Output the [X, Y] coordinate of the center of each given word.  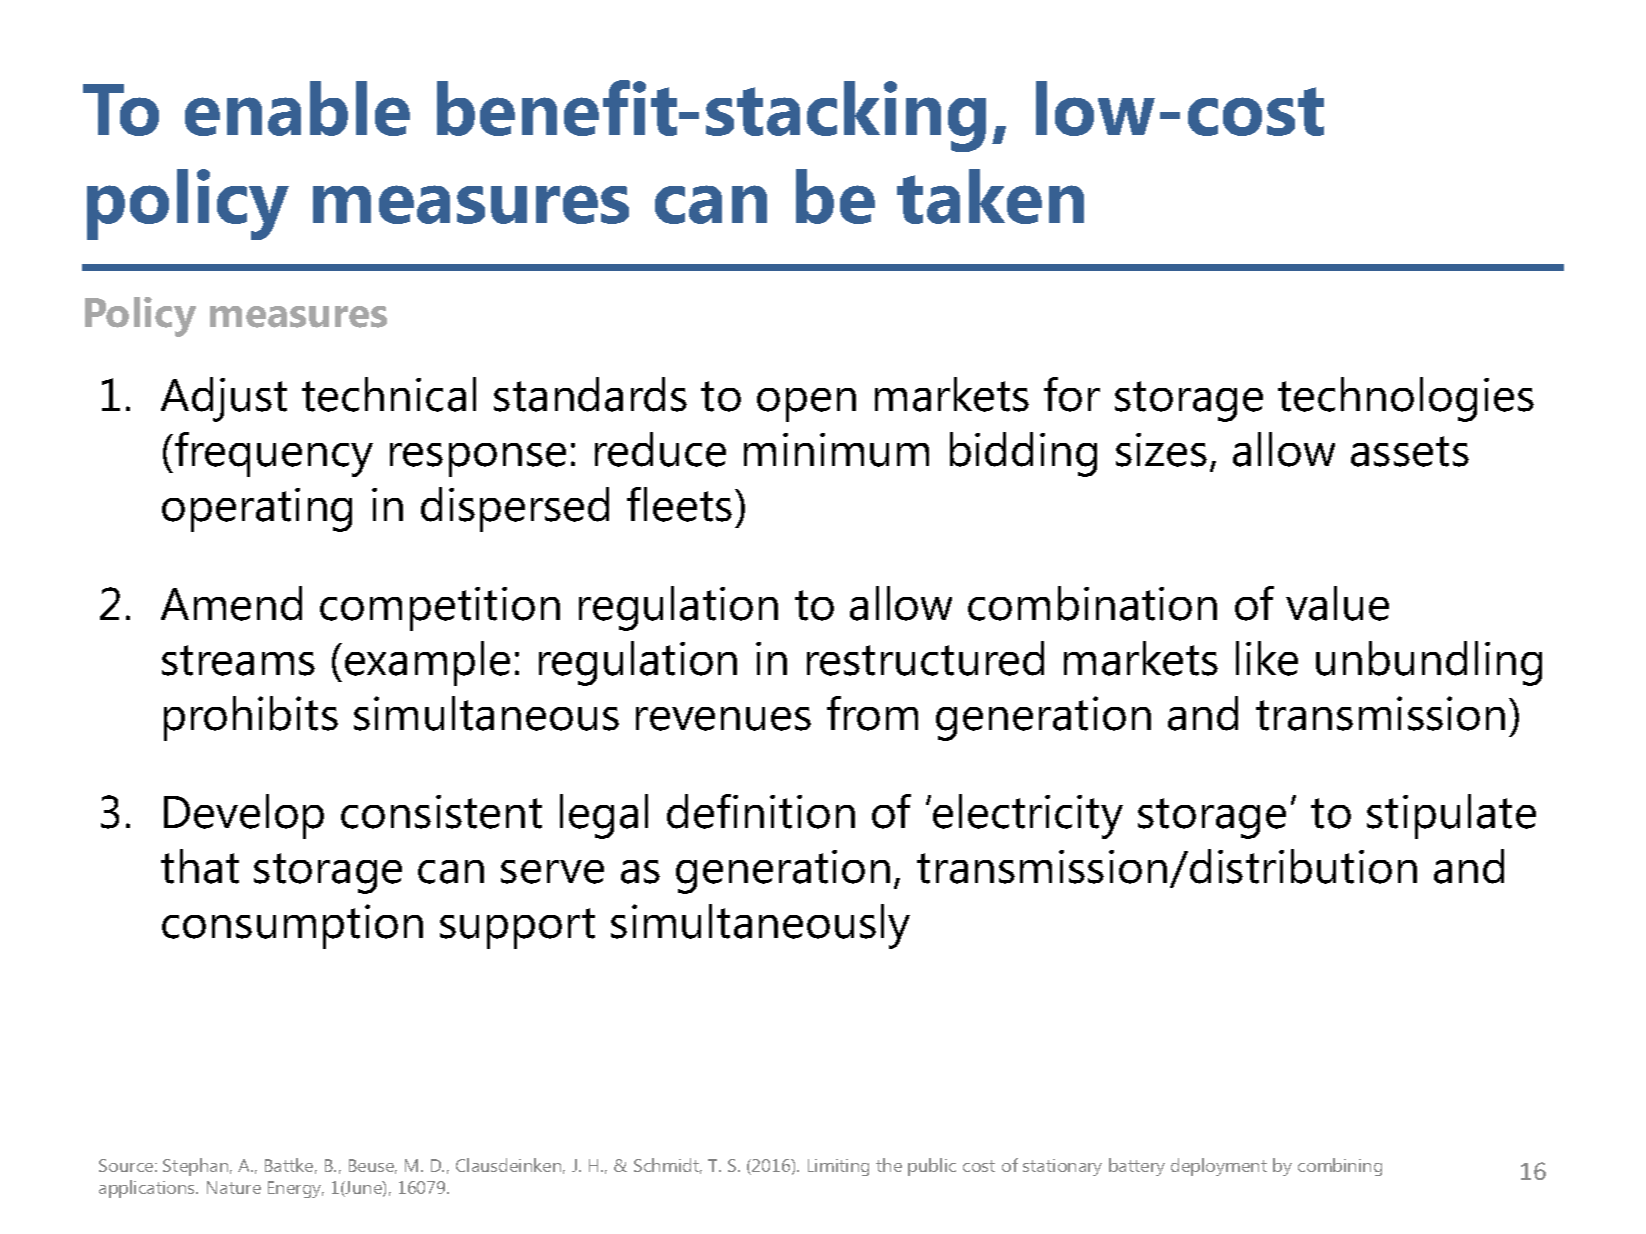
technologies [1406, 399]
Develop [244, 816]
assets [1410, 451]
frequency [274, 454]
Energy [296, 1189]
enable [297, 108]
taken [990, 196]
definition [761, 811]
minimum [836, 450]
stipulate [1451, 816]
